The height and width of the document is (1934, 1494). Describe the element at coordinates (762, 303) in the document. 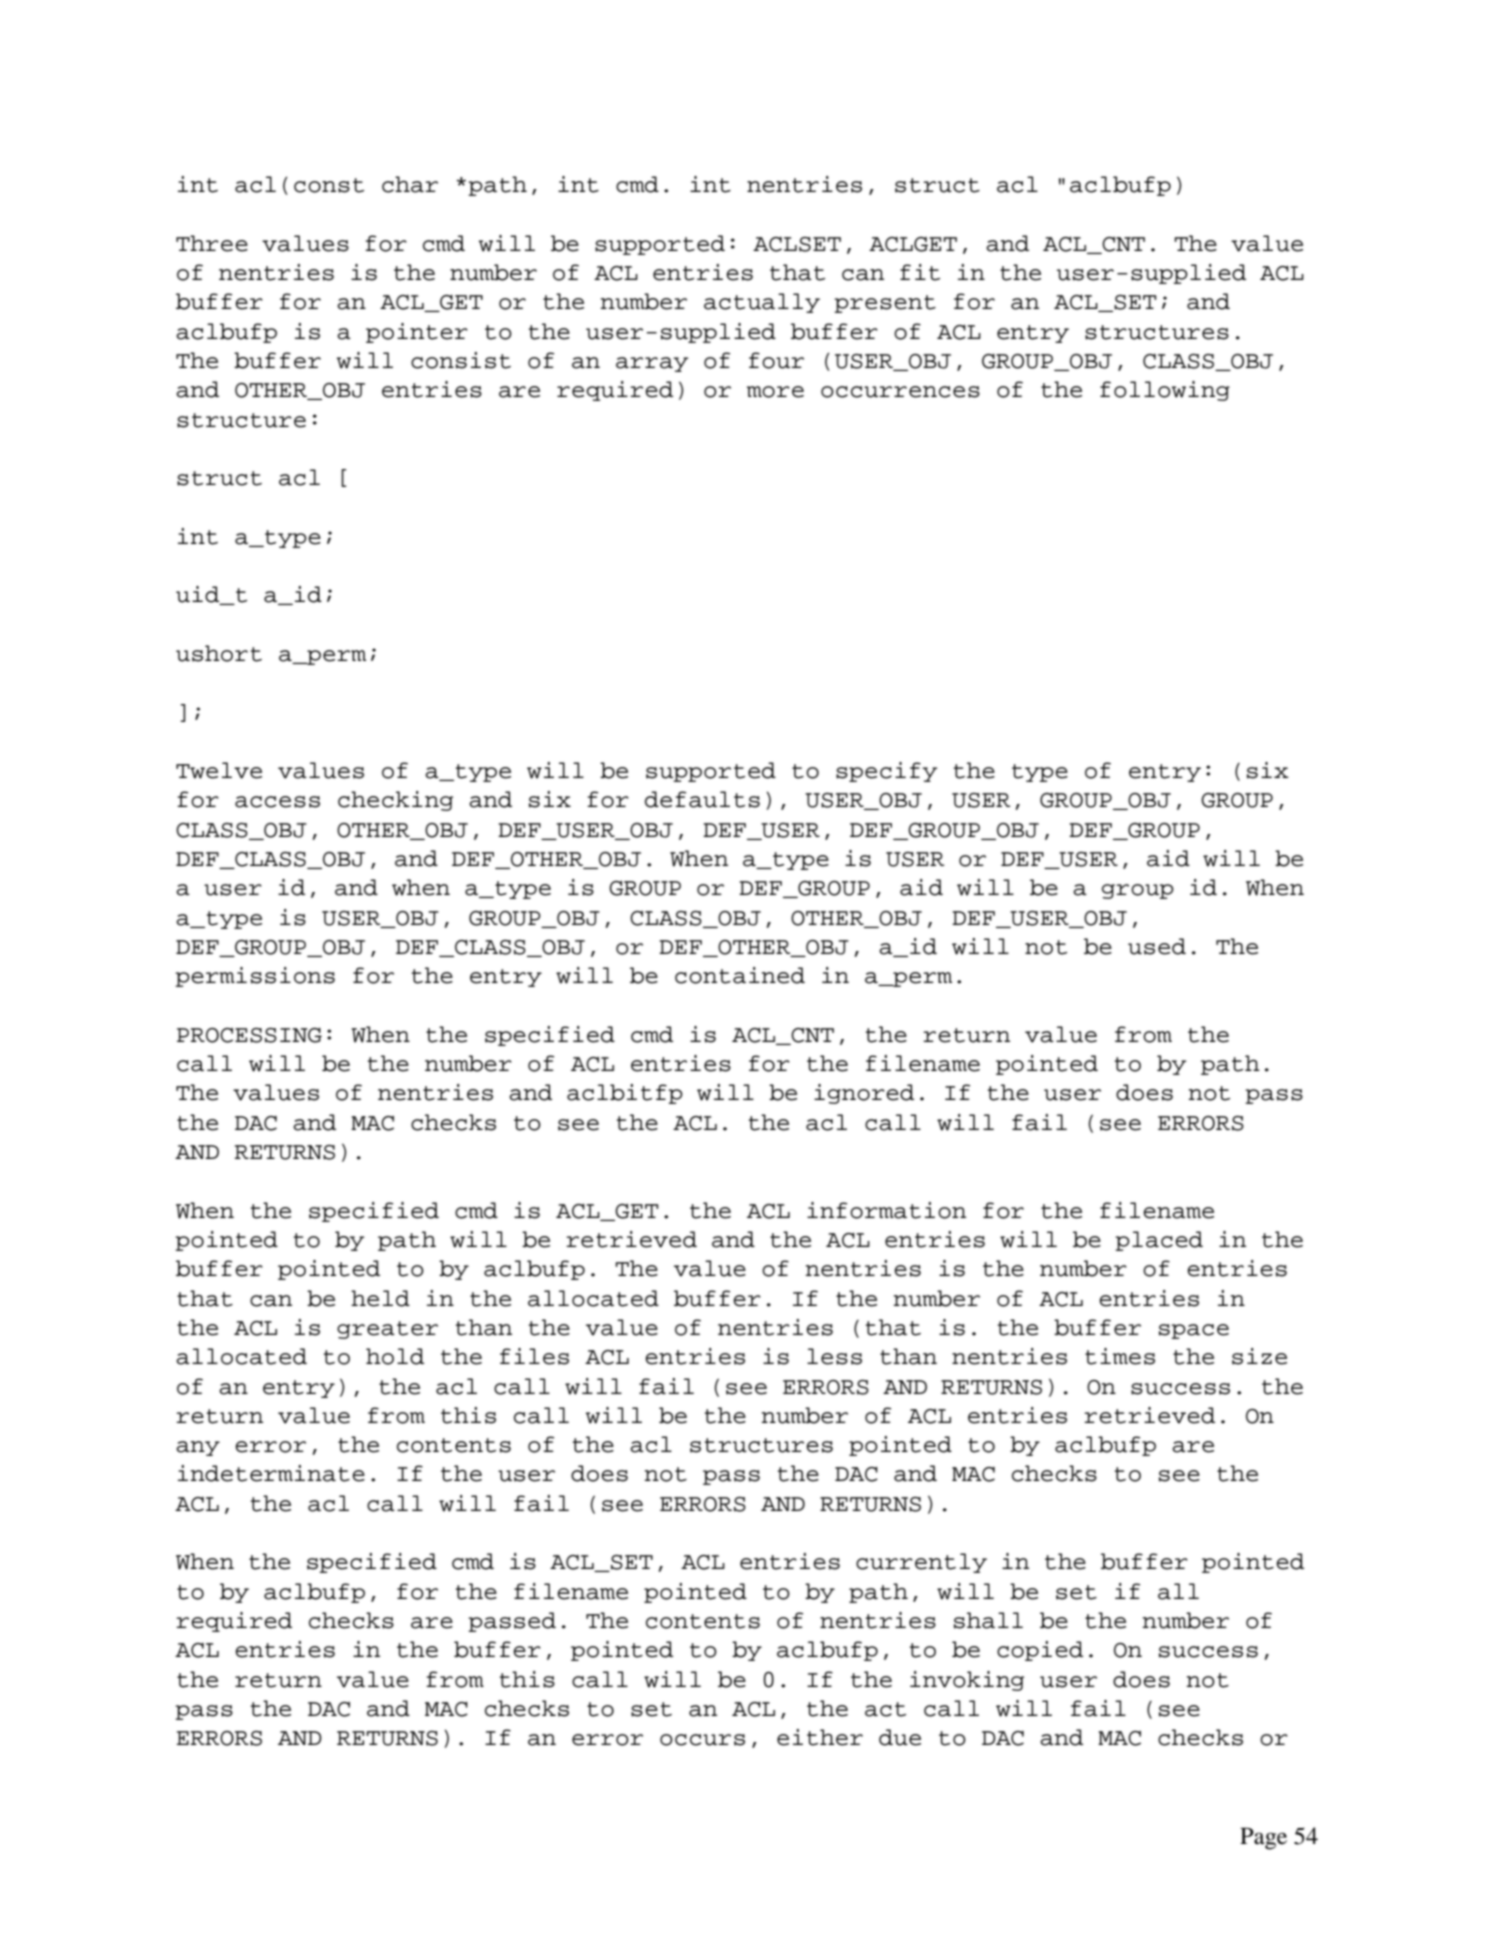

I see `actually` at that location.
